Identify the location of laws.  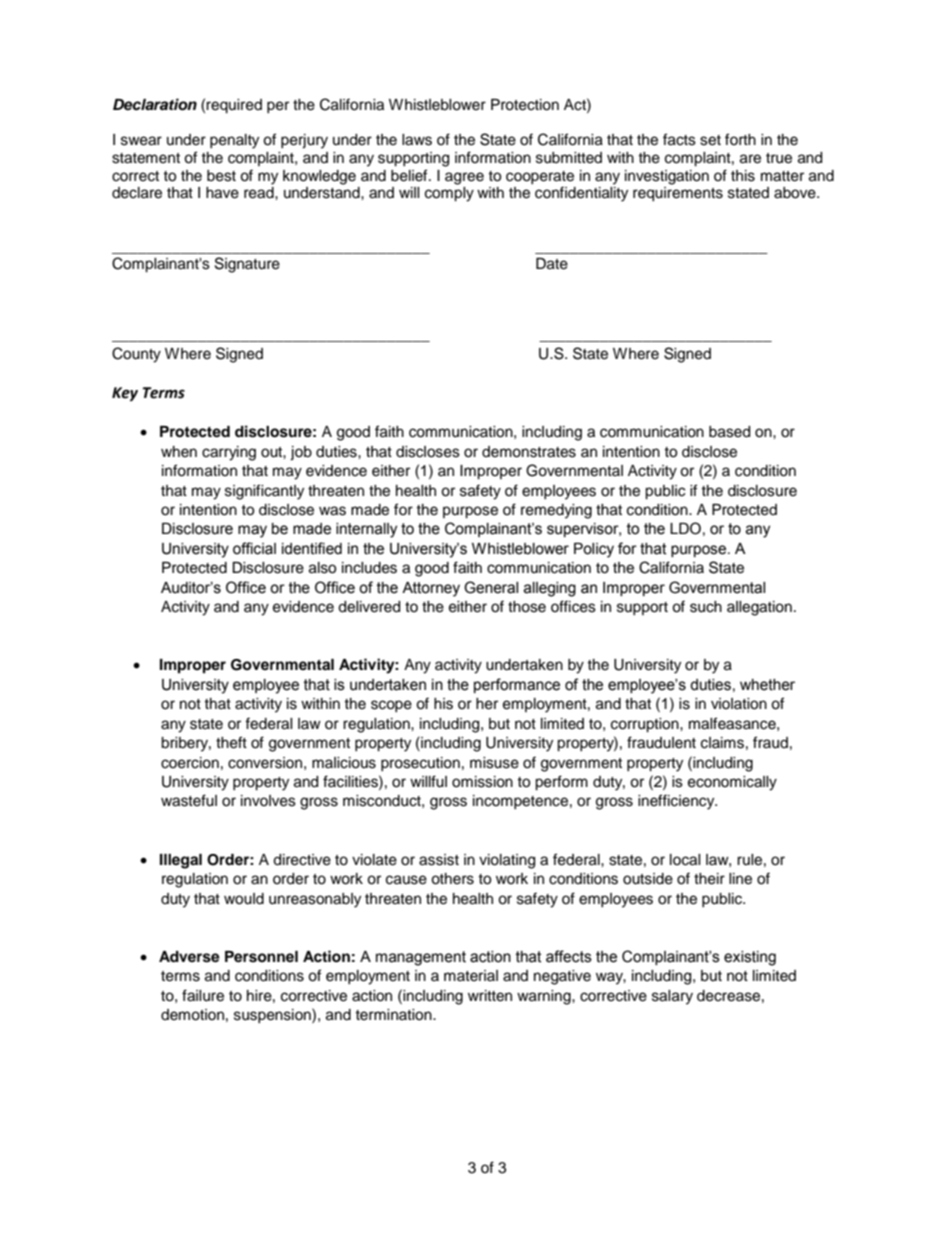
(417, 140).
